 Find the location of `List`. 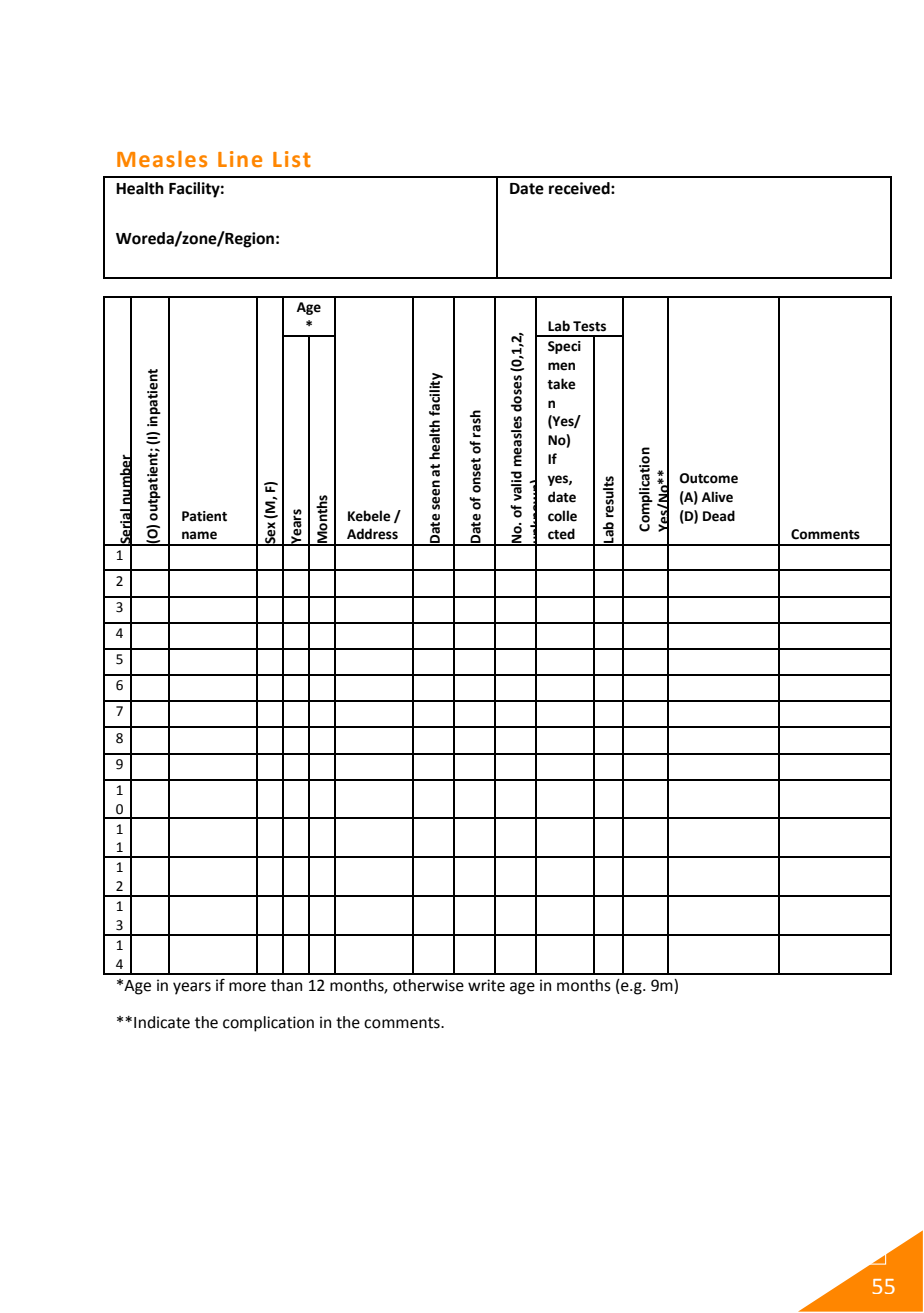

List is located at coordinates (292, 159).
